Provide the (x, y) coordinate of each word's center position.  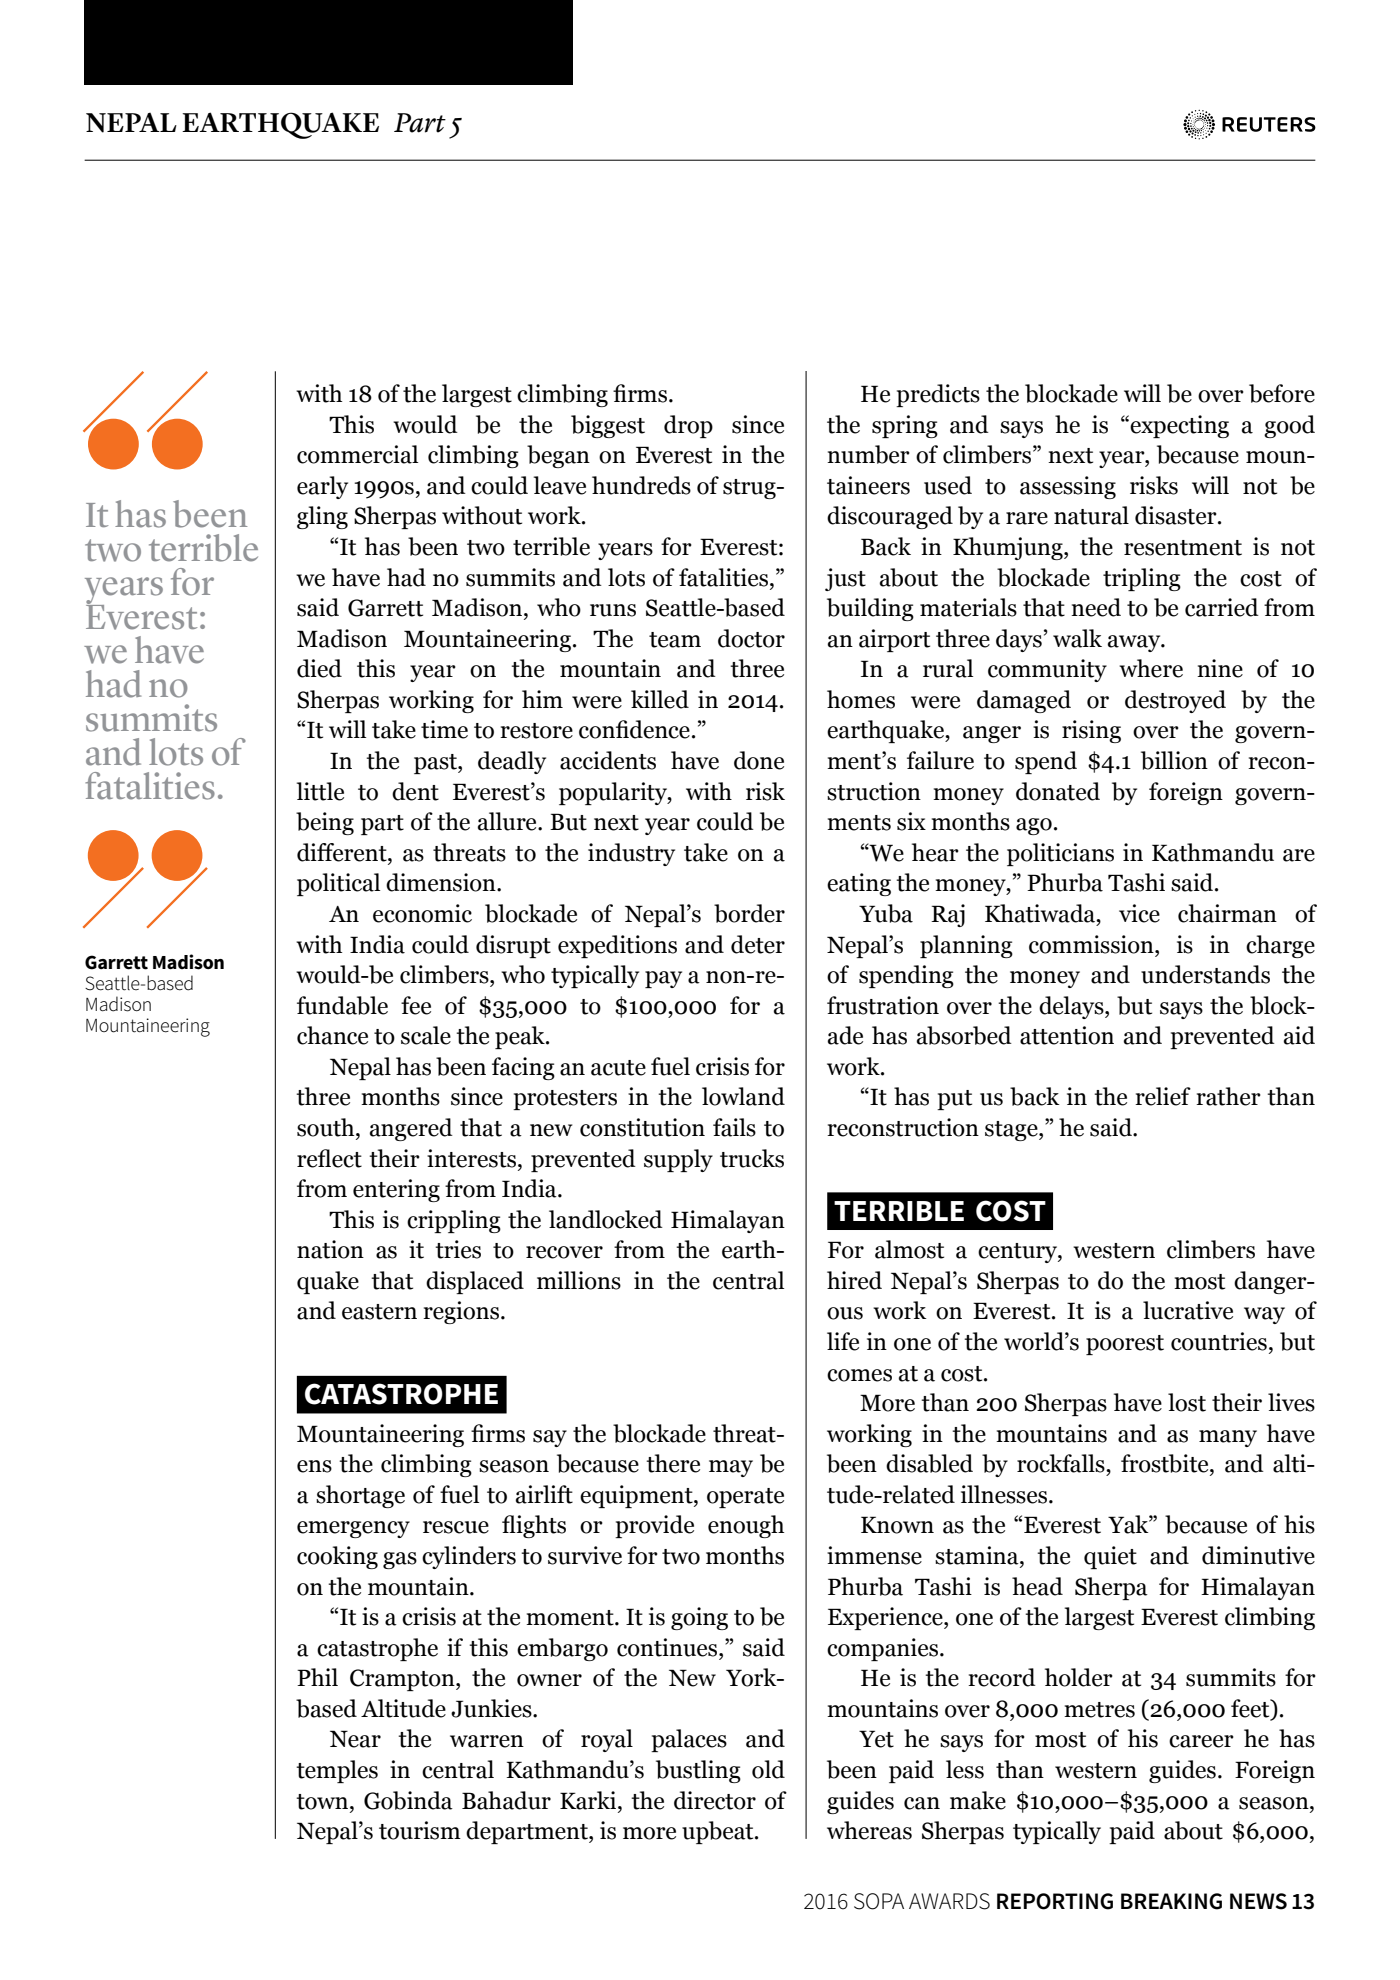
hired (854, 1280)
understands (1205, 974)
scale (426, 1035)
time (444, 729)
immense (874, 1555)
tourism (420, 1830)
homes (861, 699)
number (868, 454)
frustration (883, 1005)
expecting (1178, 426)
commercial (357, 454)
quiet (1110, 1557)
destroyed (1175, 701)
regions (461, 1312)
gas (400, 1560)
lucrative (1188, 1310)
